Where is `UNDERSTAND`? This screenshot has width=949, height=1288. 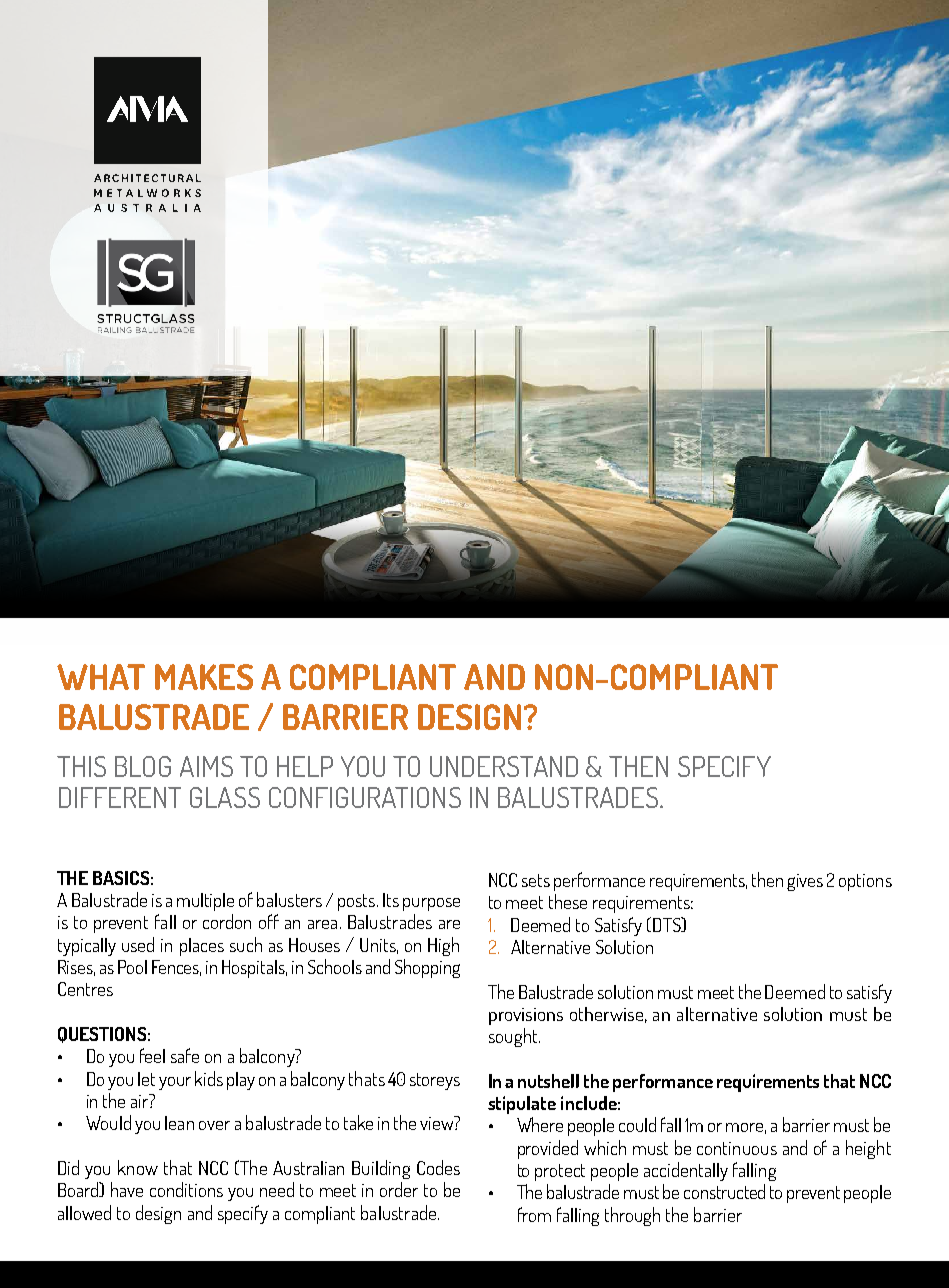 UNDERSTAND is located at coordinates (504, 766).
